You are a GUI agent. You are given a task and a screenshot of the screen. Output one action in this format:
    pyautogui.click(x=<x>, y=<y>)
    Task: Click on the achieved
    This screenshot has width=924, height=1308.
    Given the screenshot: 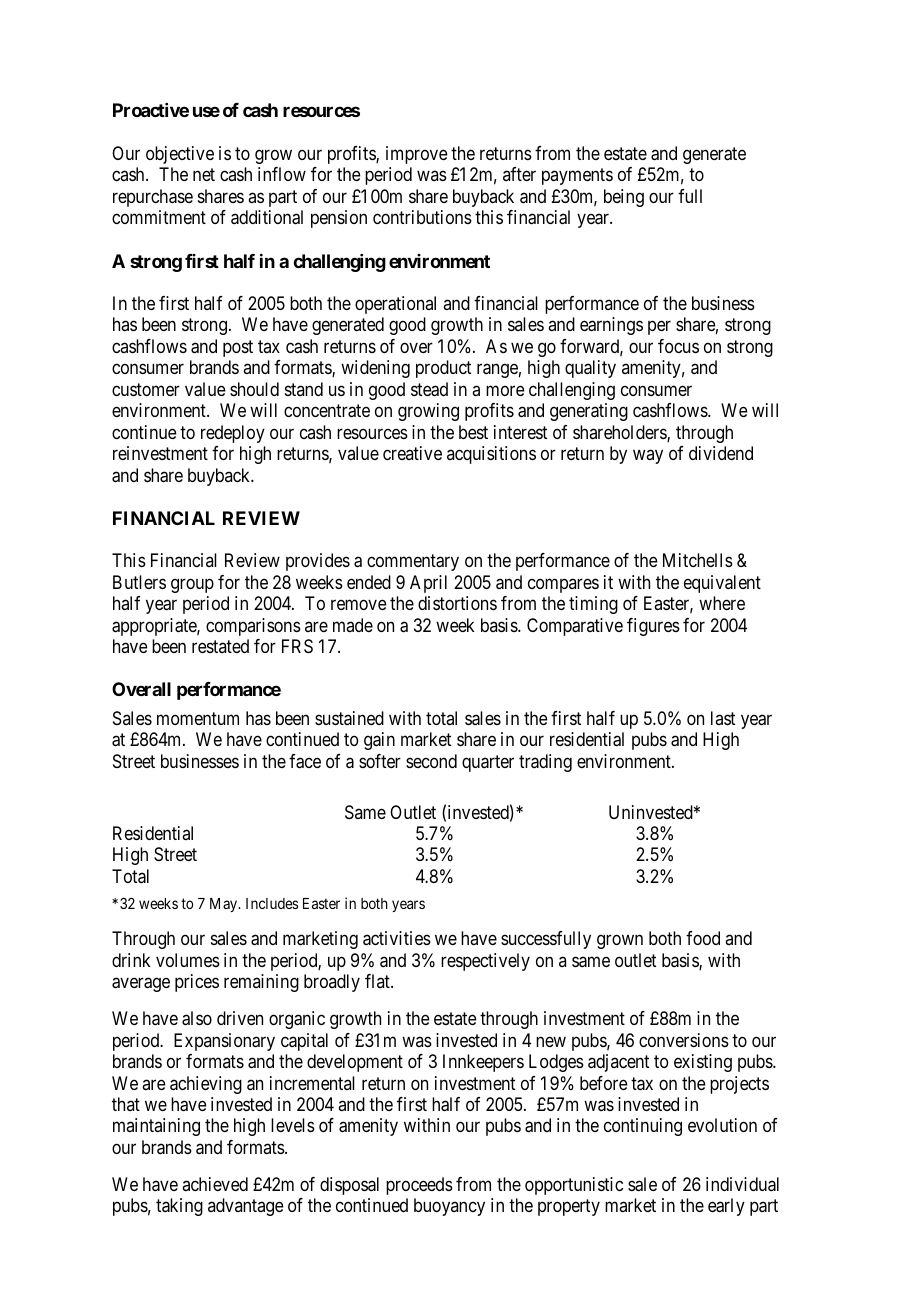 What is the action you would take?
    pyautogui.click(x=215, y=1184)
